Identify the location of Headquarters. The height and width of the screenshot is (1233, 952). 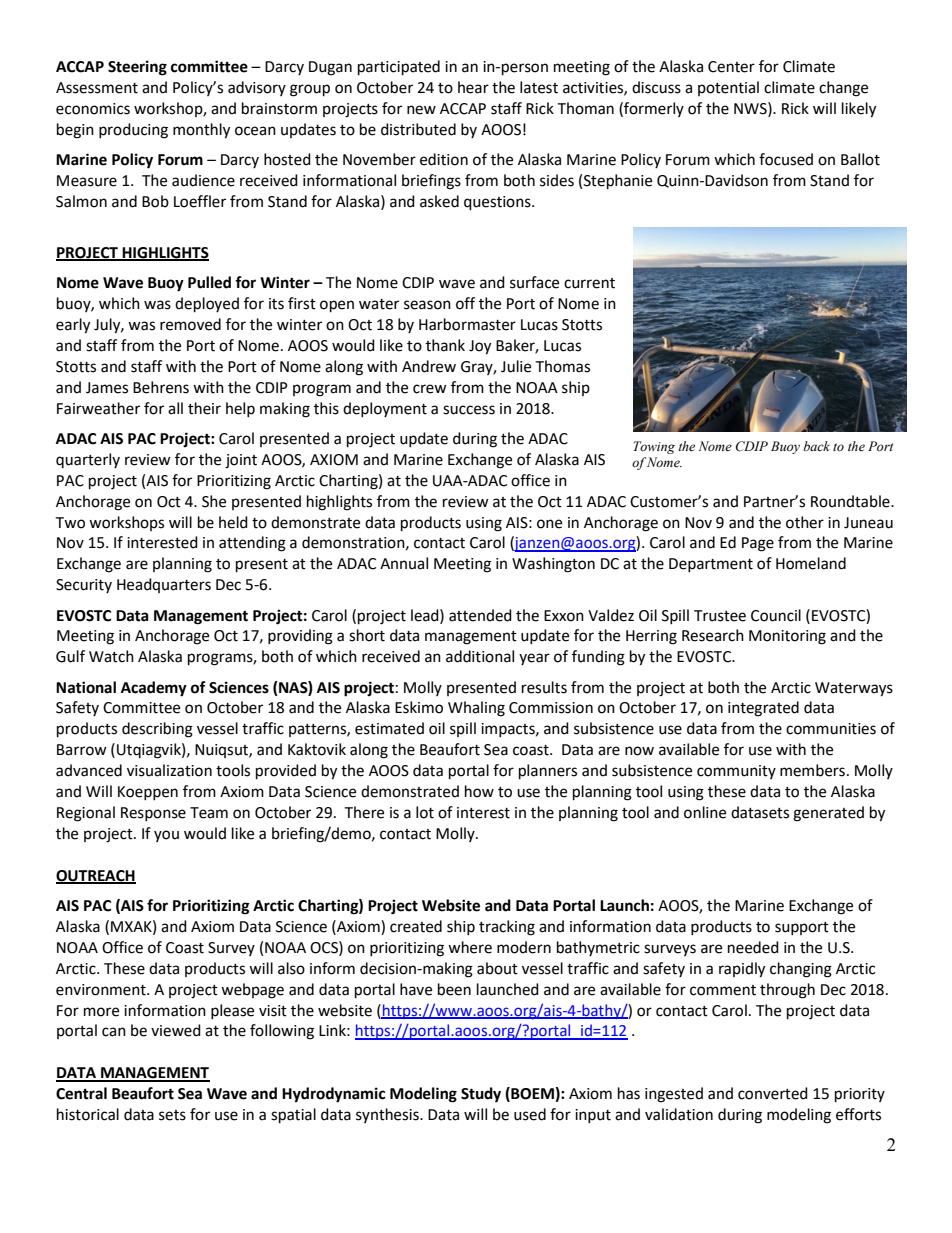
(164, 585).
